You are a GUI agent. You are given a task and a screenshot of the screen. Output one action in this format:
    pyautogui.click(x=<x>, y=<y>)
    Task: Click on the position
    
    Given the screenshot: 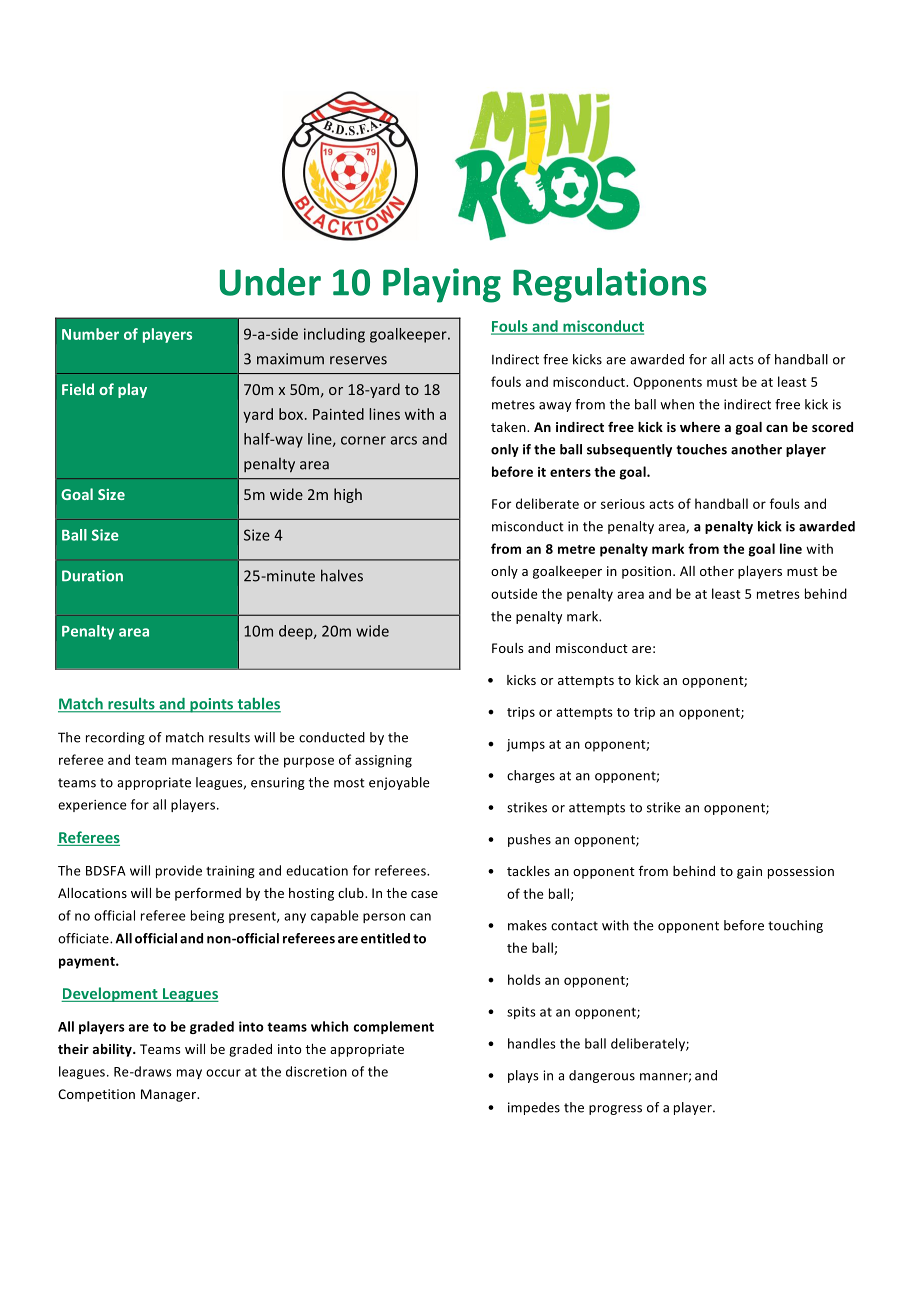 What is the action you would take?
    pyautogui.click(x=648, y=572)
